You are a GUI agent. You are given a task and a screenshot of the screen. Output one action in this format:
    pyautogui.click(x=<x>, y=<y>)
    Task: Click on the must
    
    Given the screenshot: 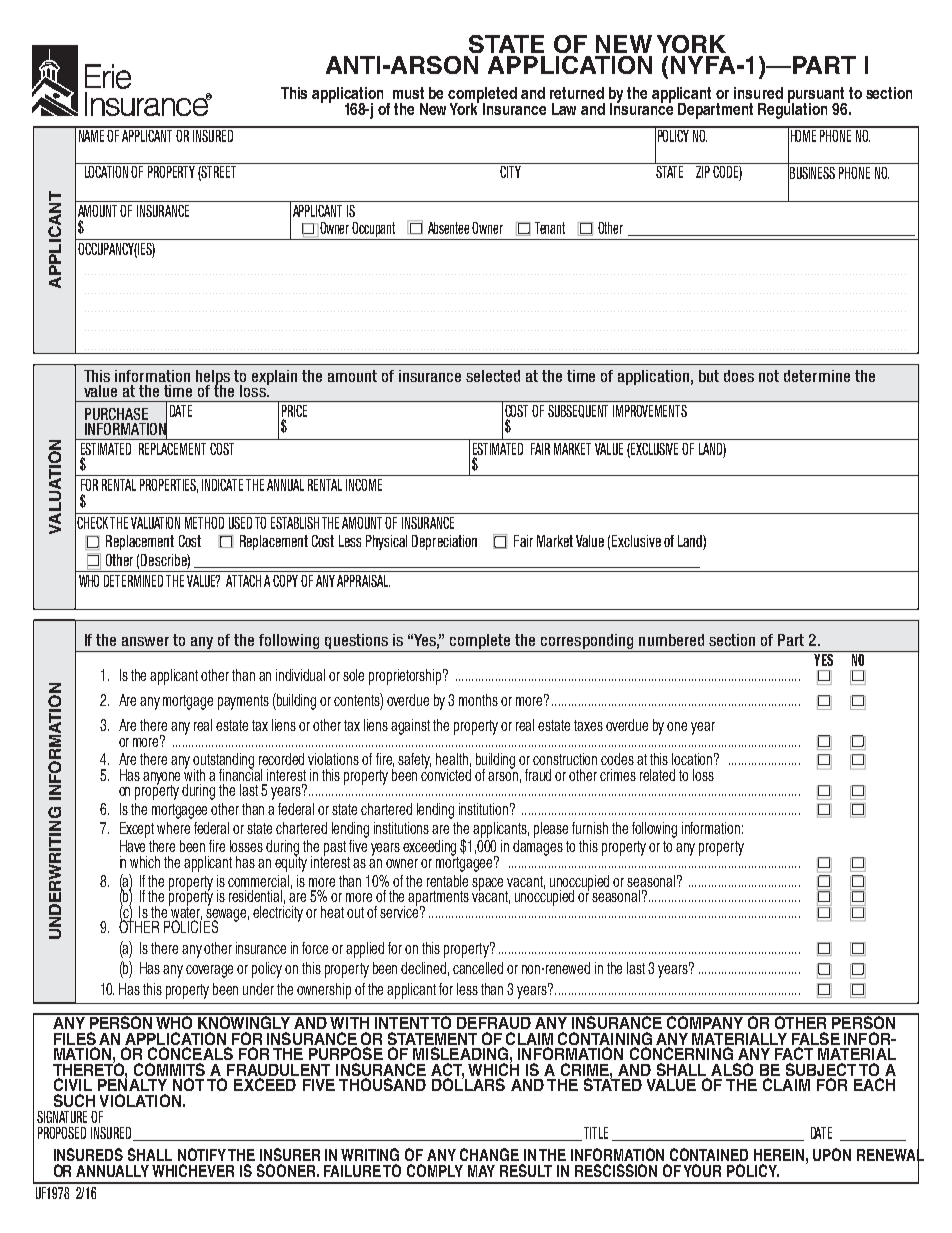 What is the action you would take?
    pyautogui.click(x=408, y=93)
